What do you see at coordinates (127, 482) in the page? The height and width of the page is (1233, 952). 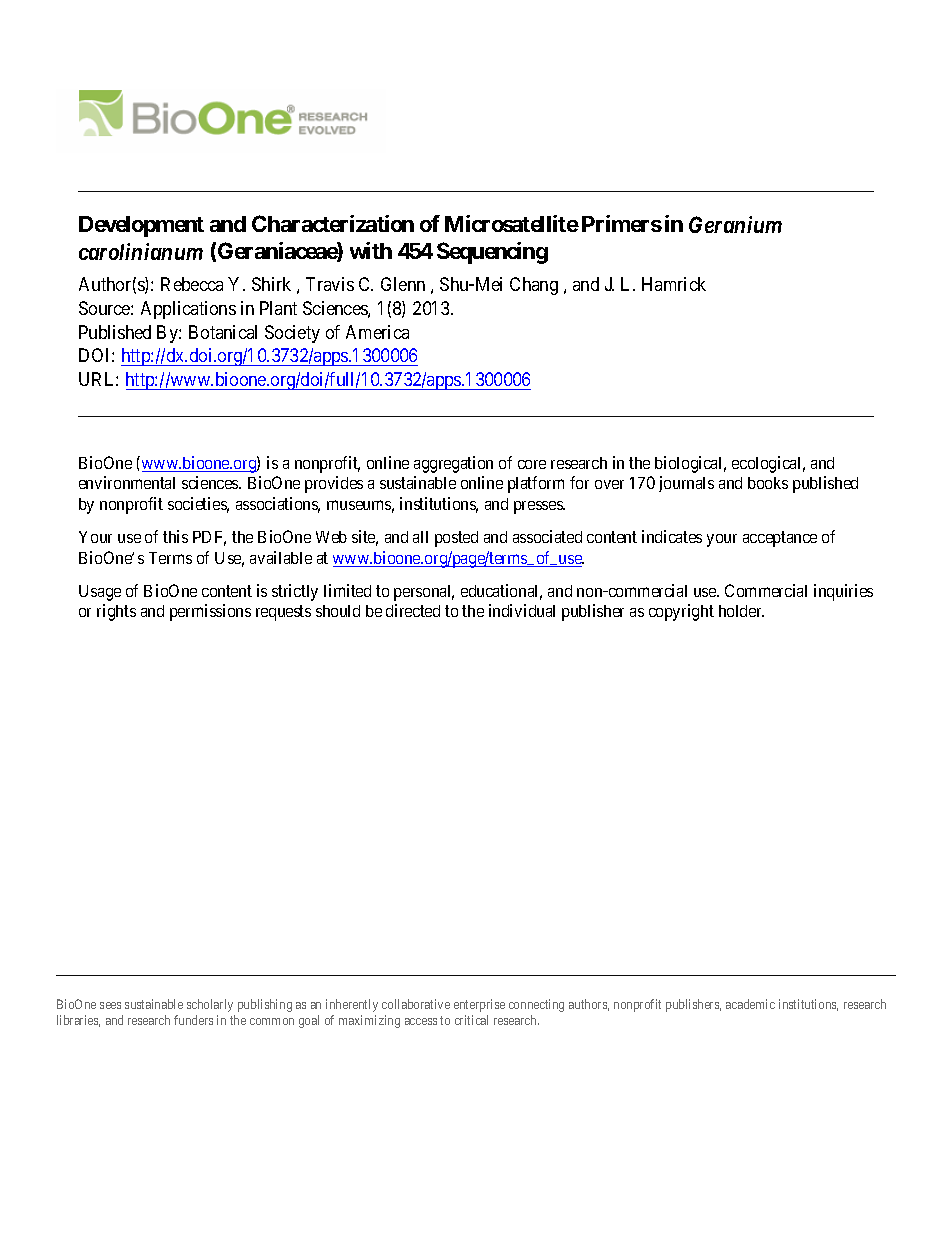 I see `environmental` at bounding box center [127, 482].
